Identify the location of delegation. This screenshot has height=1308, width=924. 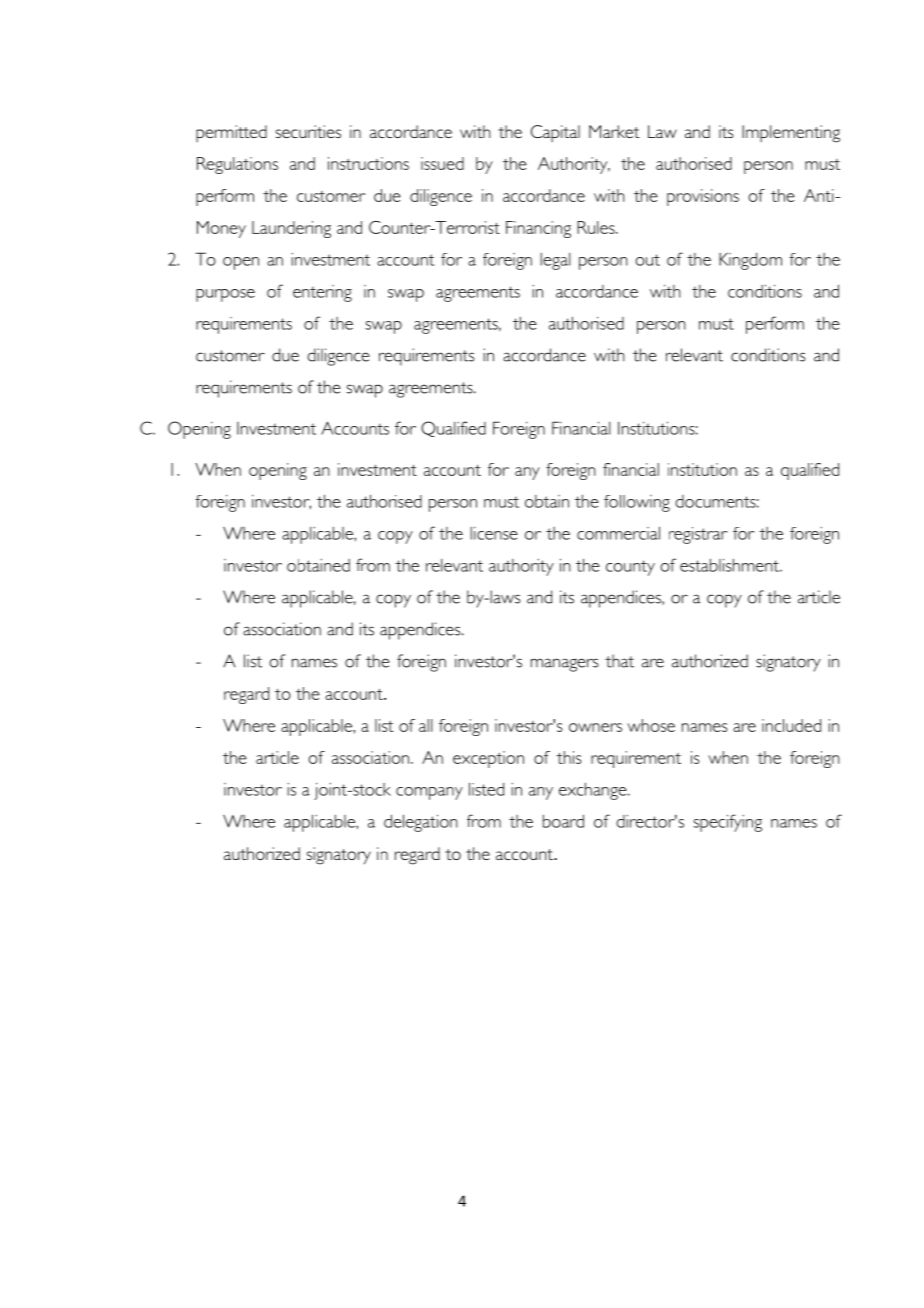
(421, 823).
